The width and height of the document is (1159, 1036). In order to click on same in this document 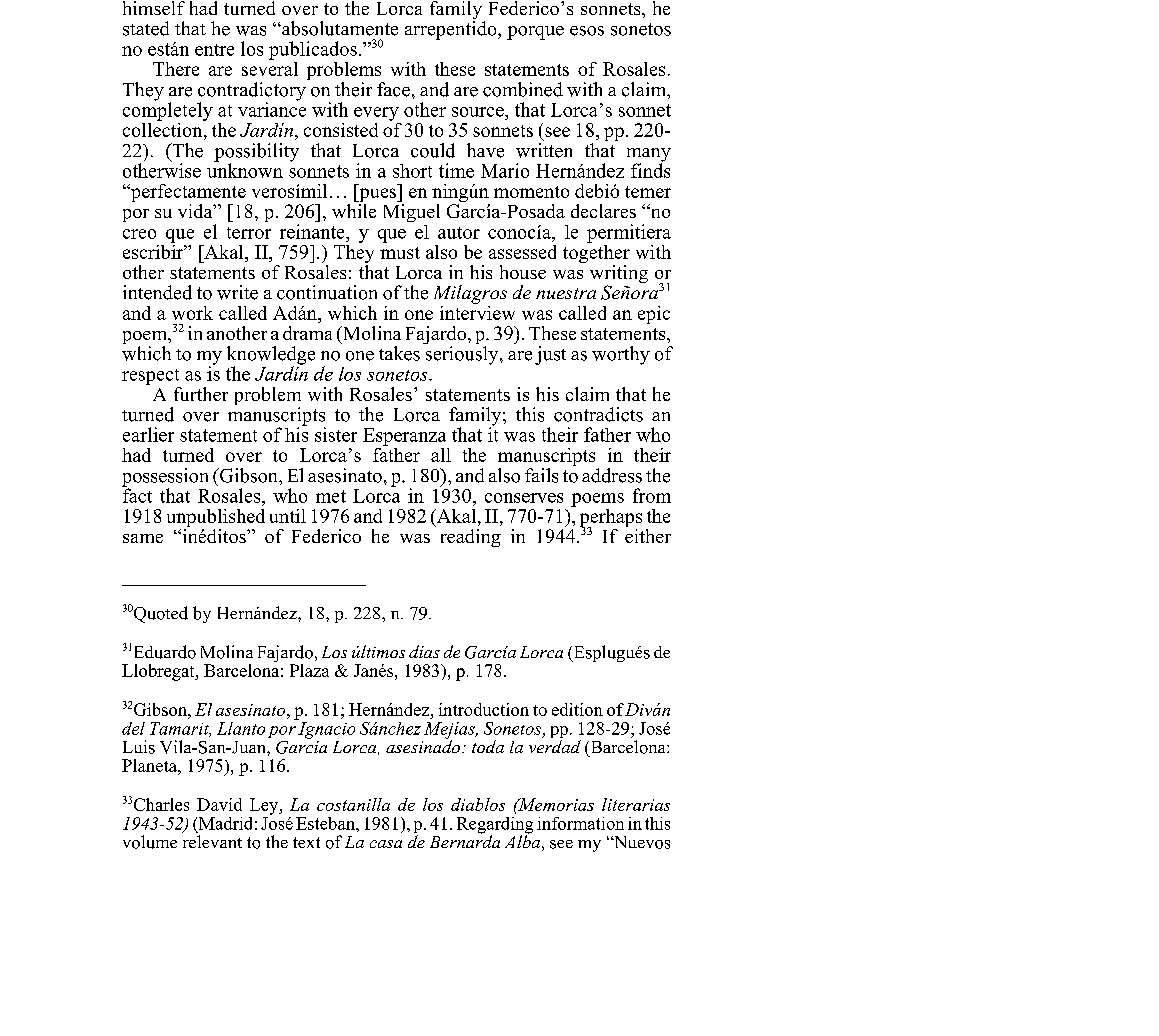, I will do `click(143, 538)`.
